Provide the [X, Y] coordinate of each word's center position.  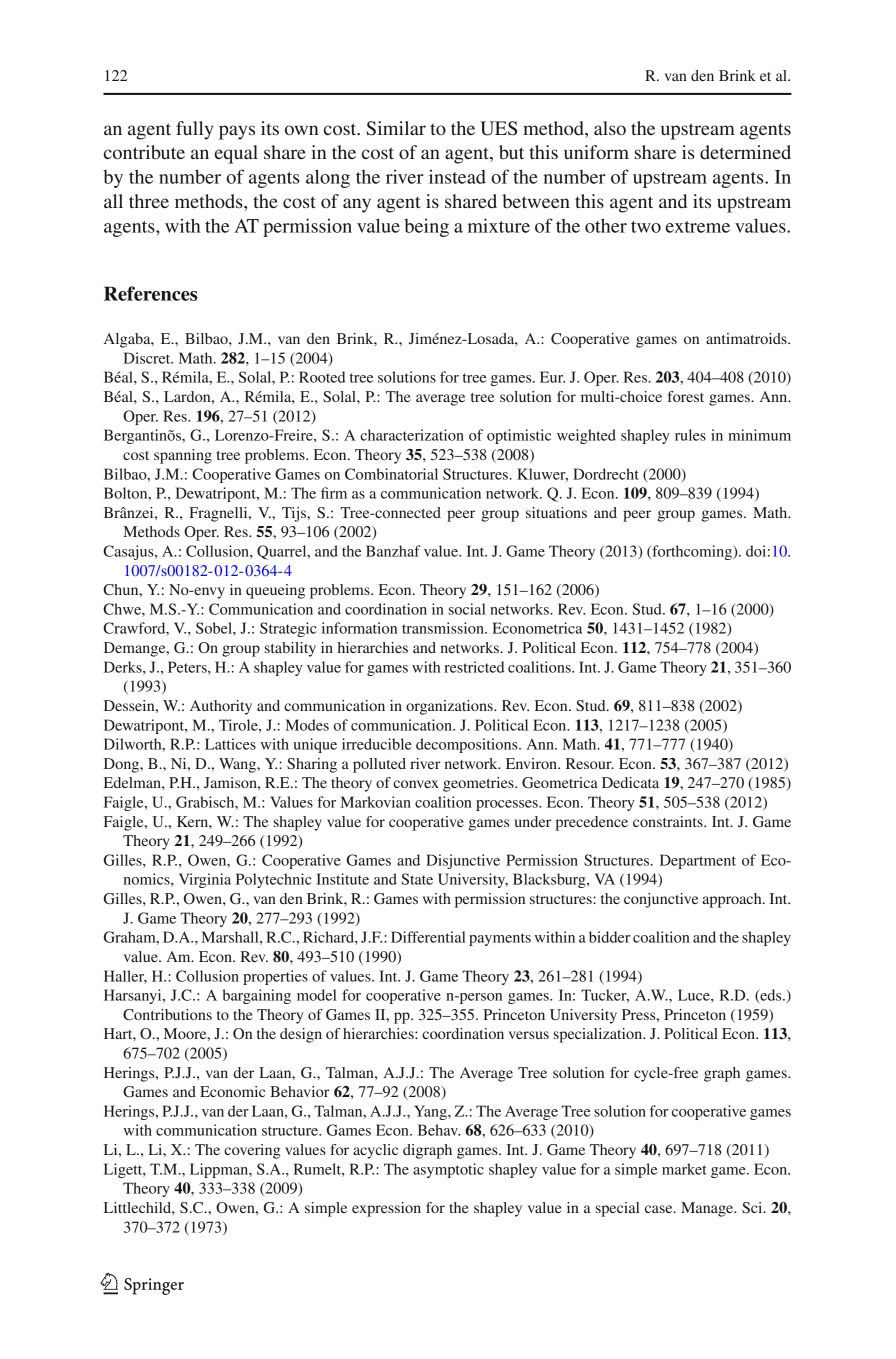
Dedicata [630, 782]
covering [252, 1151]
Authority [221, 707]
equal [236, 154]
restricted [474, 667]
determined [745, 152]
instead [457, 176]
